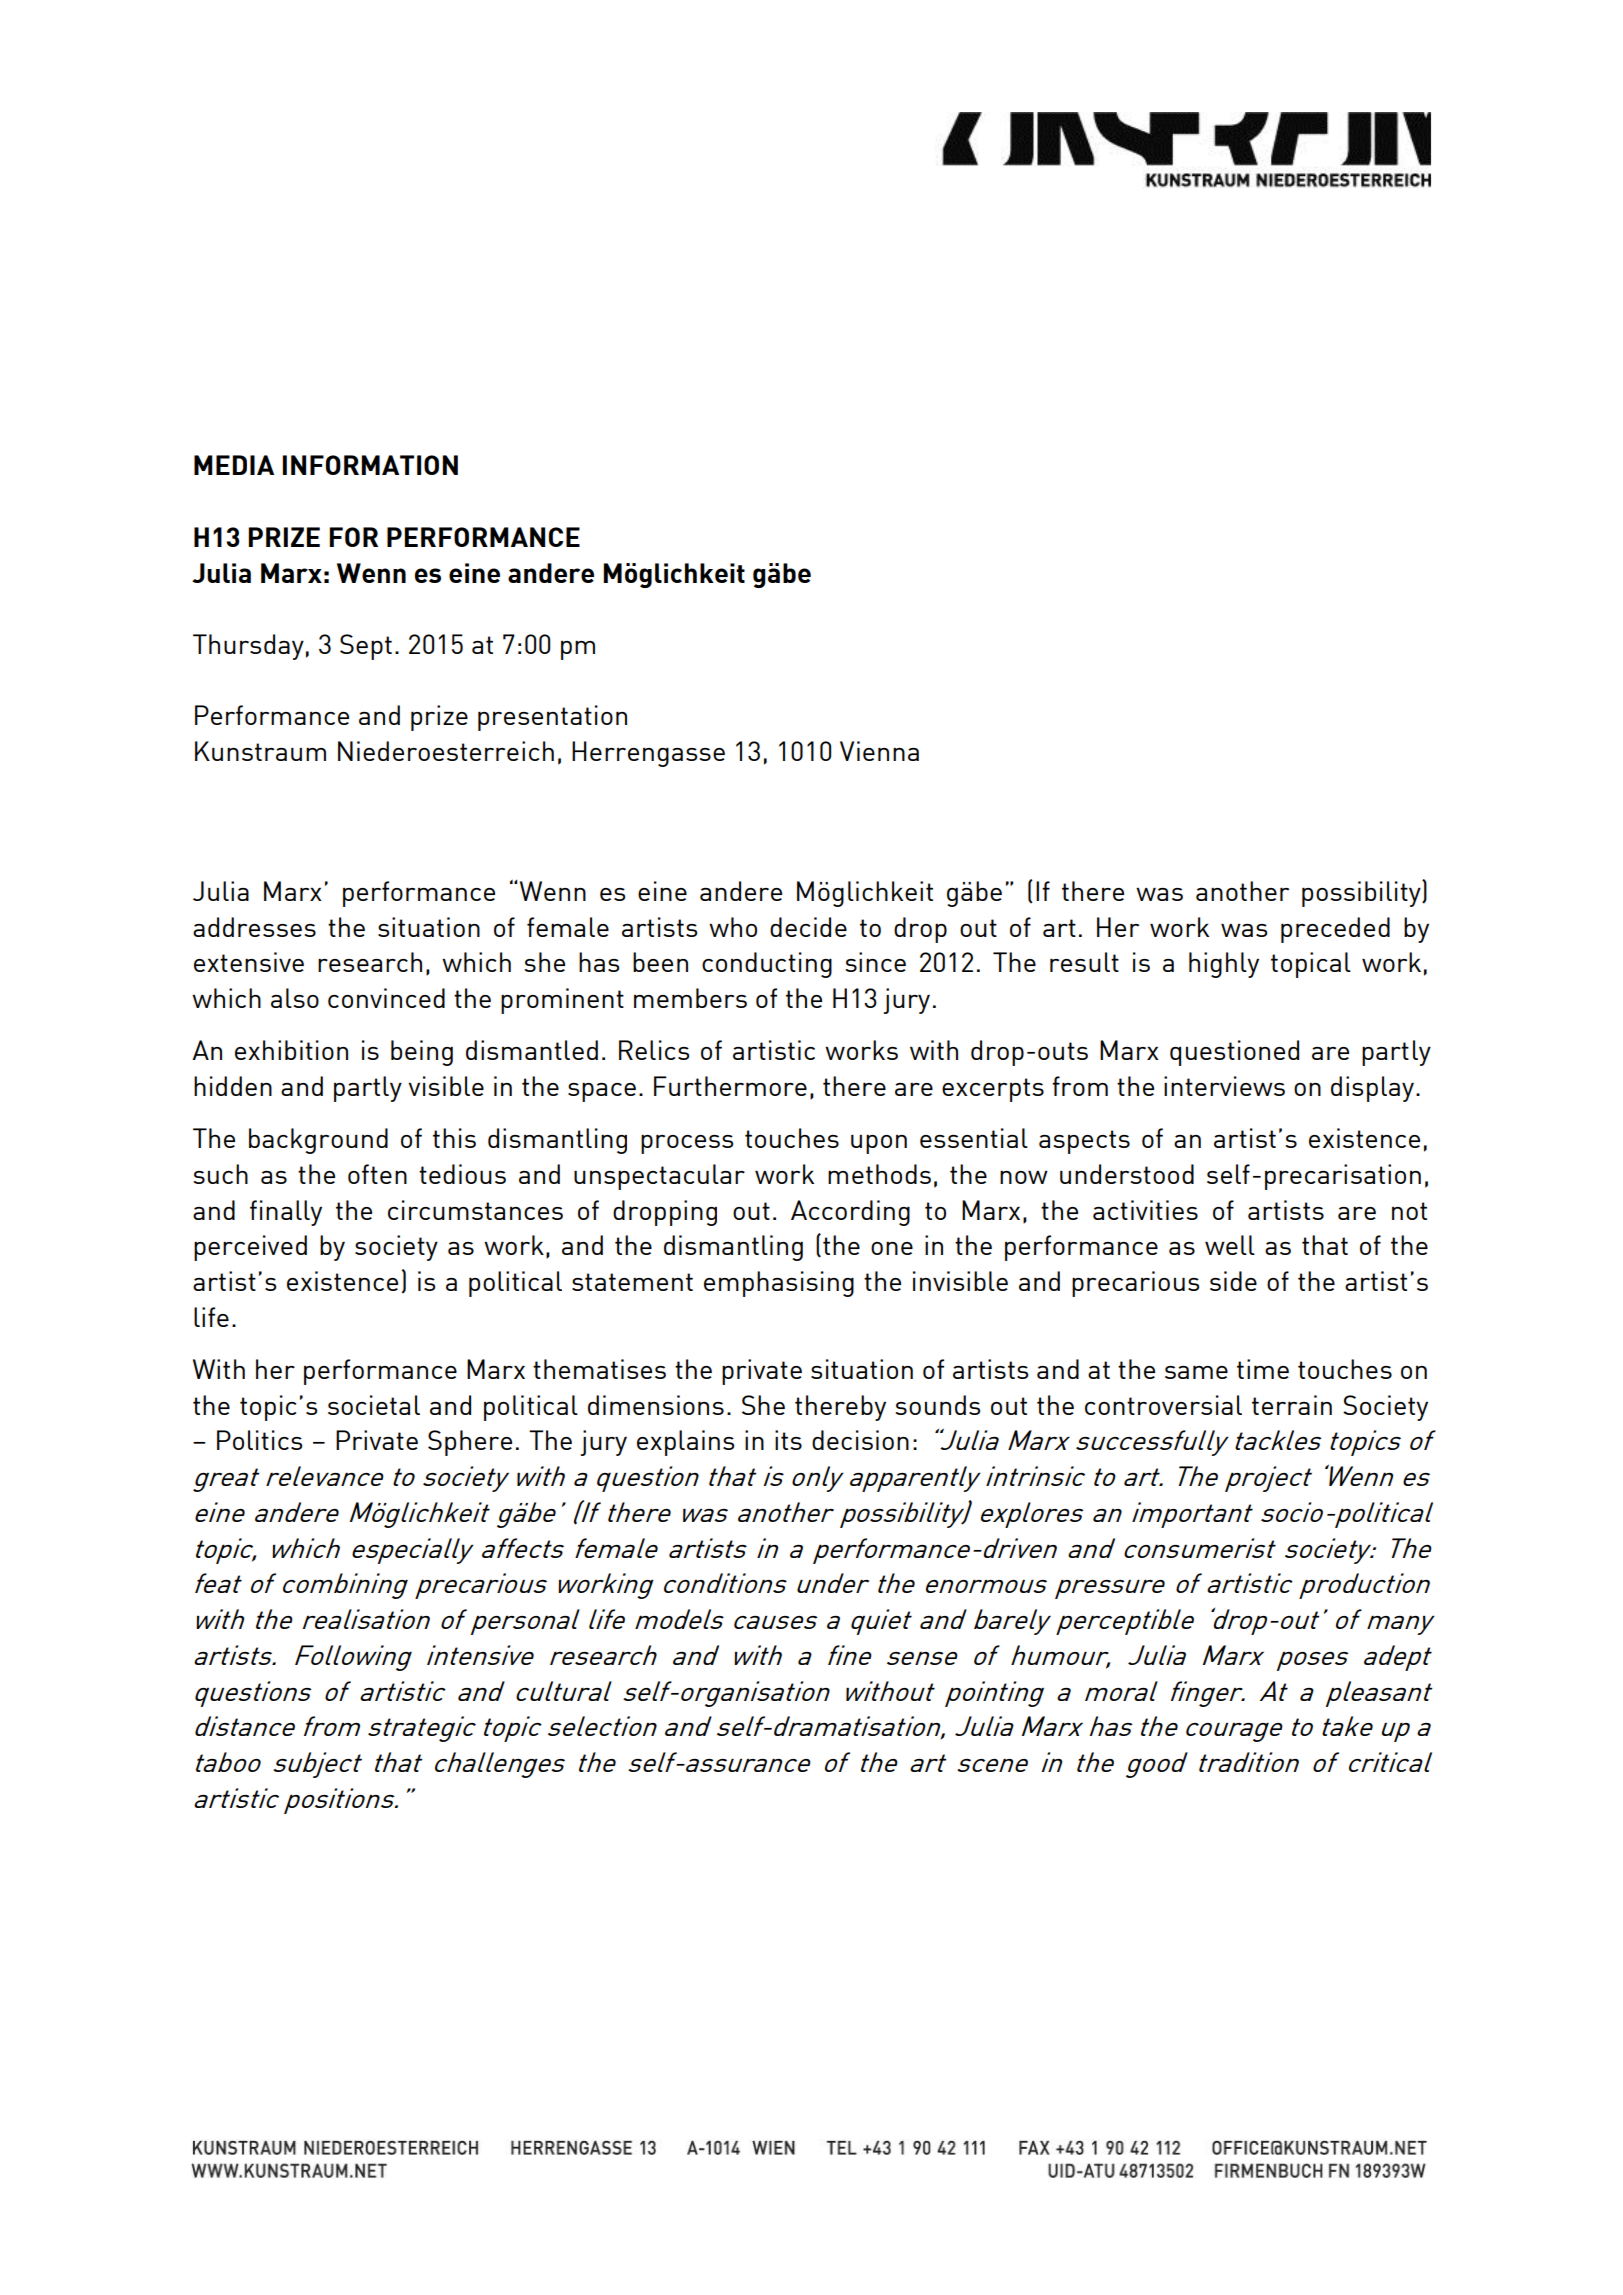 This page has width=1623, height=2295. I want to click on INFORMATION, so click(370, 465).
